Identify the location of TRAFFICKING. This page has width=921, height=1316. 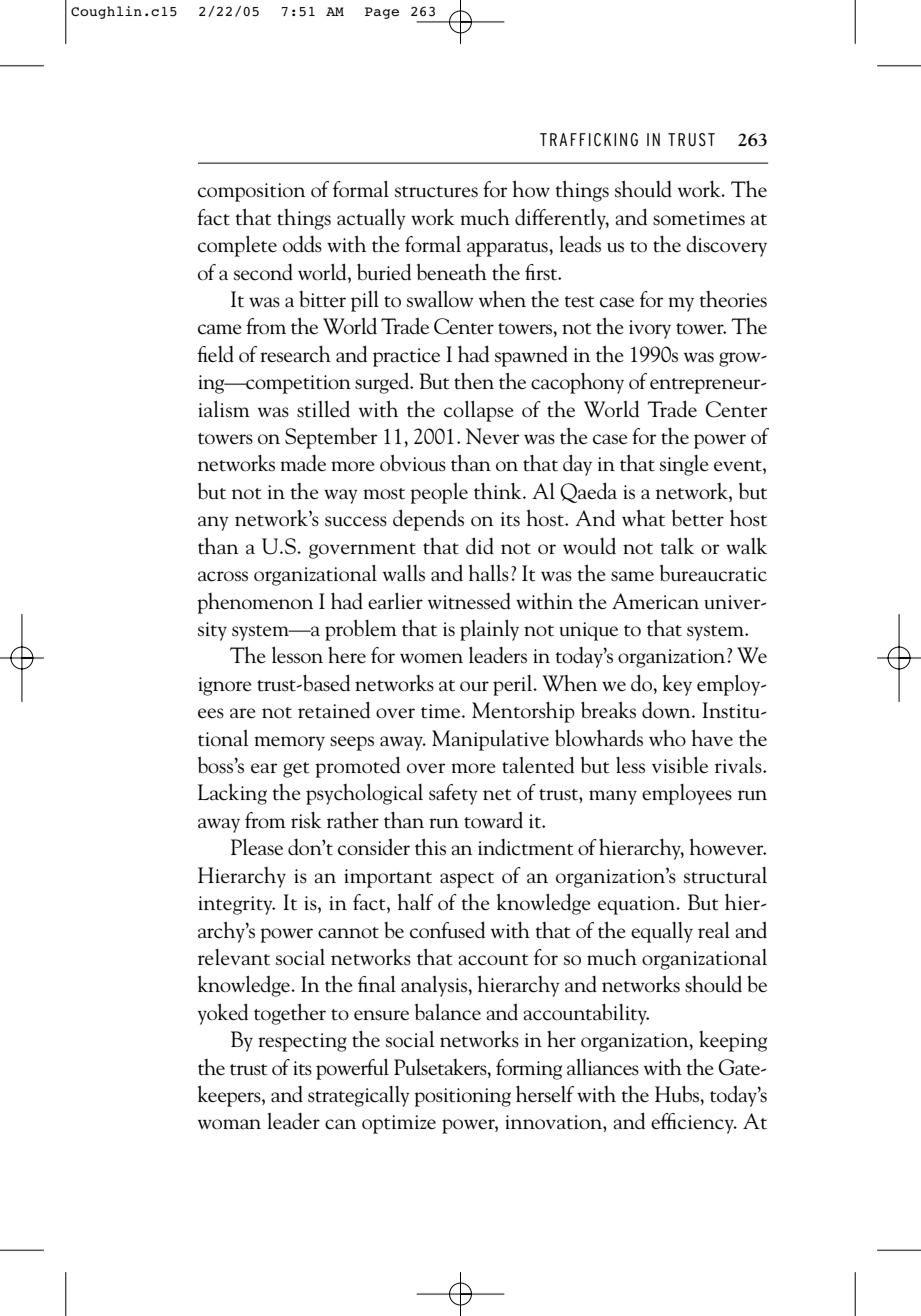
(589, 139).
